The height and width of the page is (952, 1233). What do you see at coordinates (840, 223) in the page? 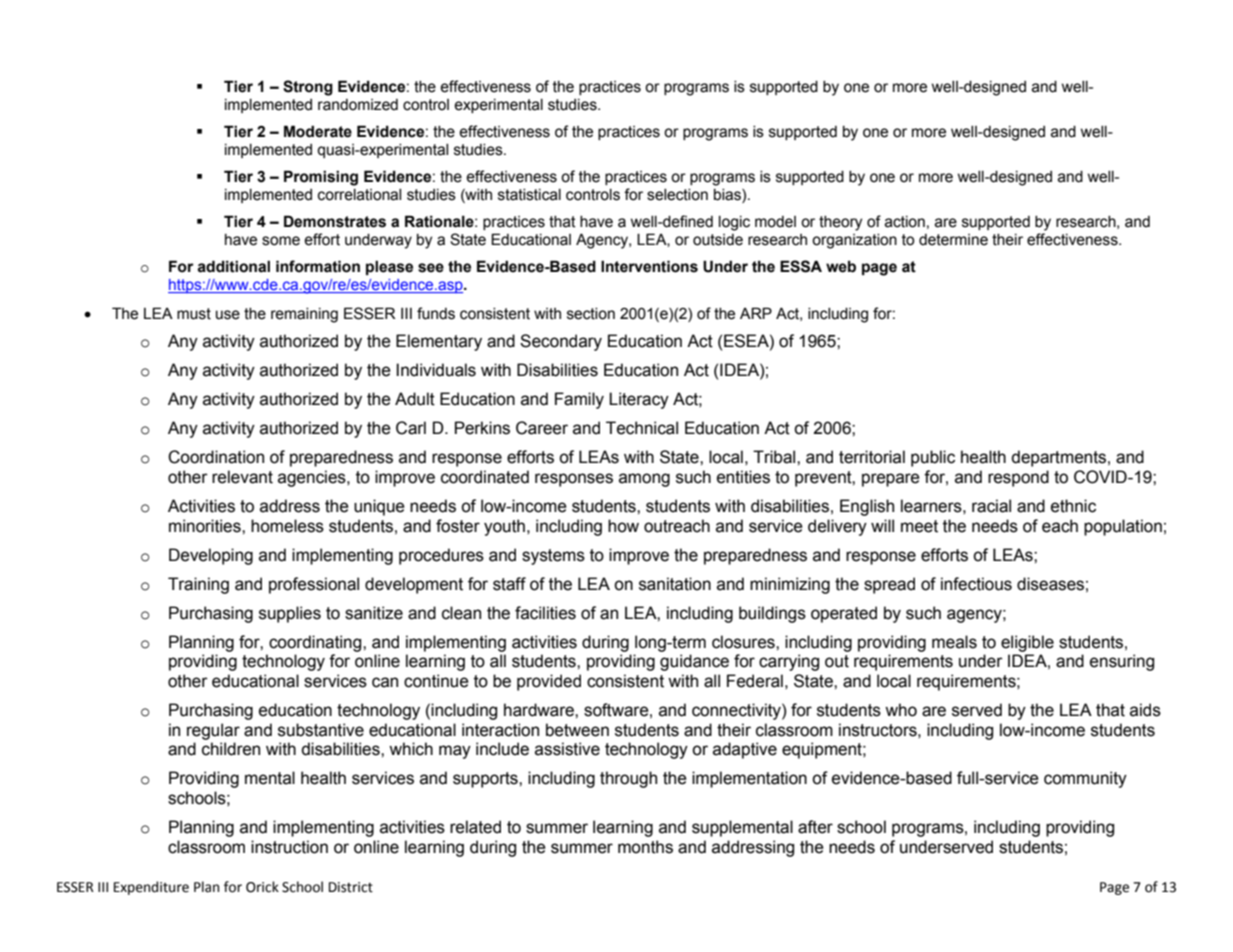
I see `theory` at bounding box center [840, 223].
